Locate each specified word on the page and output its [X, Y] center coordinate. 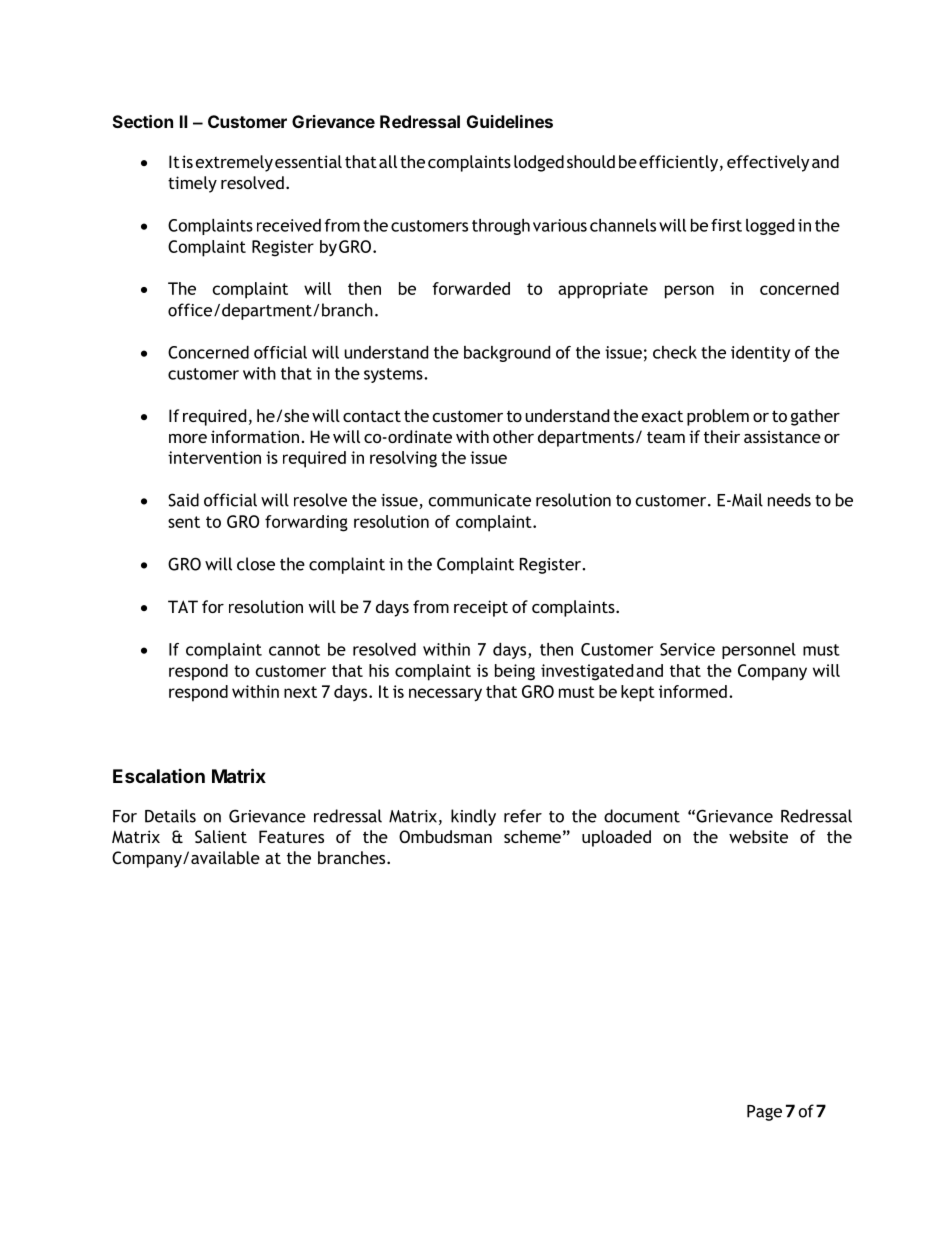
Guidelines [510, 121]
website [758, 836]
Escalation [159, 776]
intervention [214, 457]
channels [623, 225]
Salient [221, 836]
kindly [473, 817]
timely [192, 184]
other [513, 436]
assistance [782, 436]
